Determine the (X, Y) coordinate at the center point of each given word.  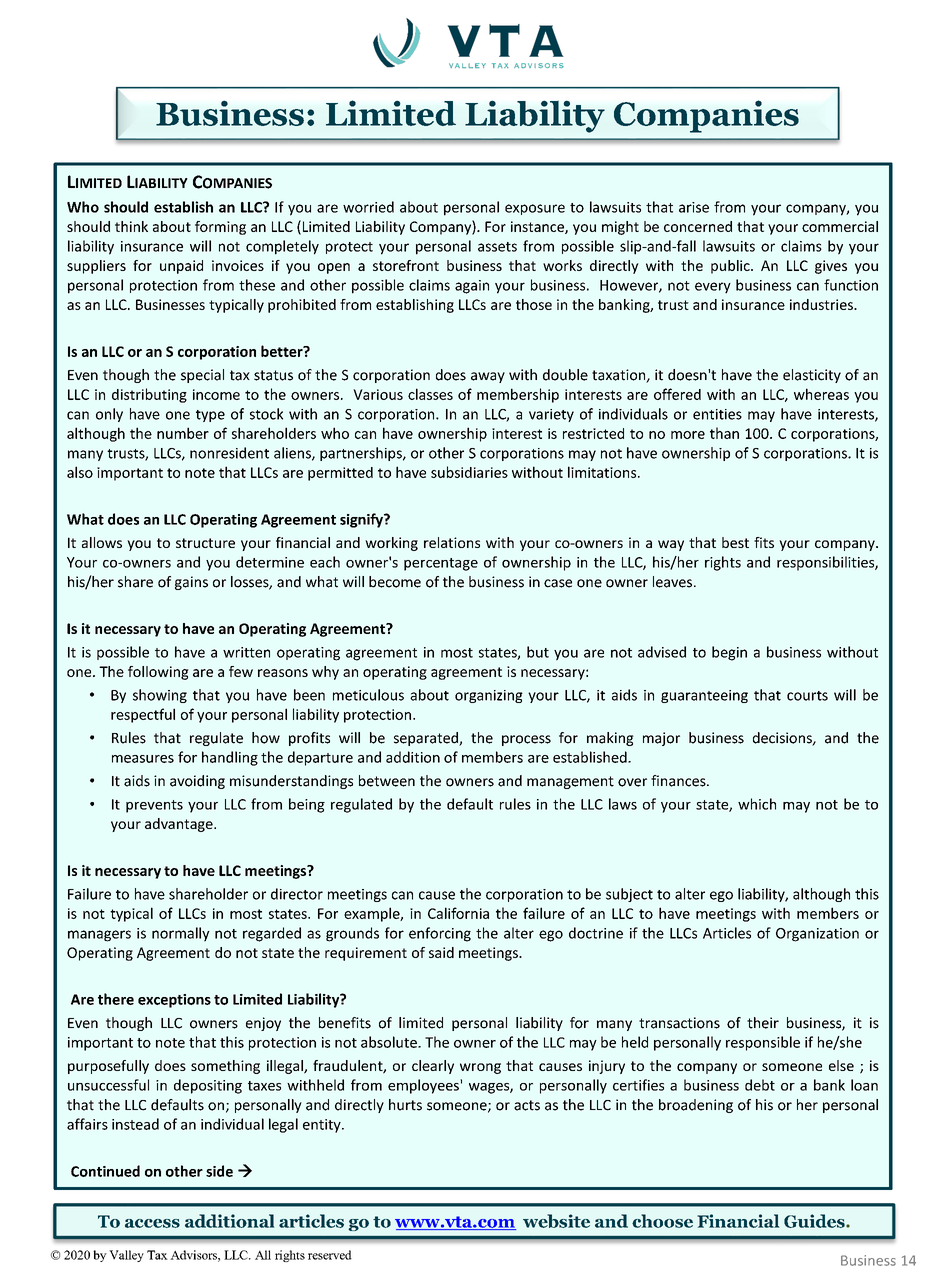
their (763, 1023)
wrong (480, 1068)
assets (497, 247)
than (724, 433)
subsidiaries (469, 472)
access (152, 1223)
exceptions (174, 1001)
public (731, 267)
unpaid (181, 267)
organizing (489, 696)
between (387, 781)
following (158, 673)
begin (729, 653)
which (757, 804)
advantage (180, 825)
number (183, 433)
